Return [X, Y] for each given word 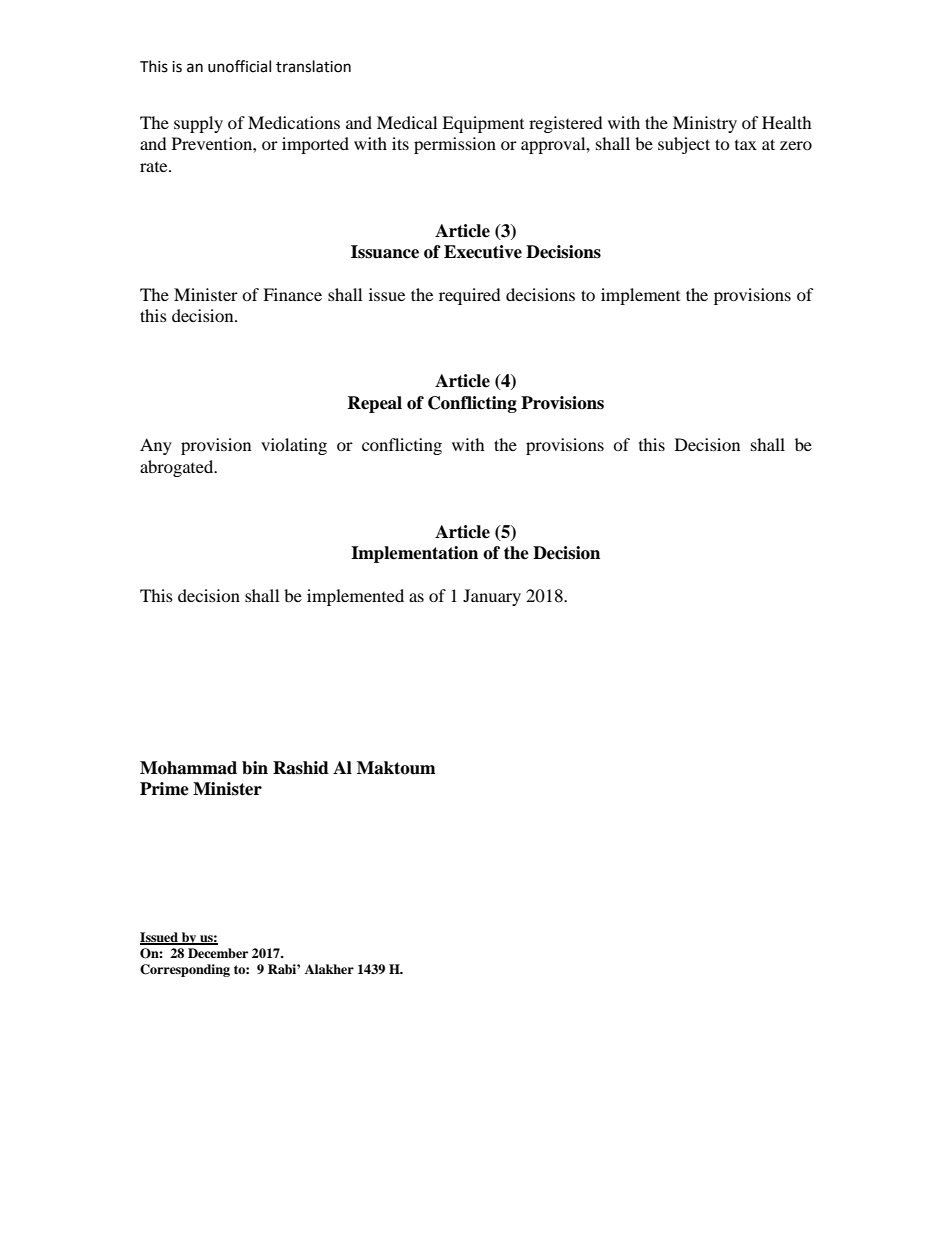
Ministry [705, 124]
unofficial [239, 66]
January [492, 597]
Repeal [374, 404]
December [218, 953]
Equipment [483, 124]
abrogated [178, 468]
